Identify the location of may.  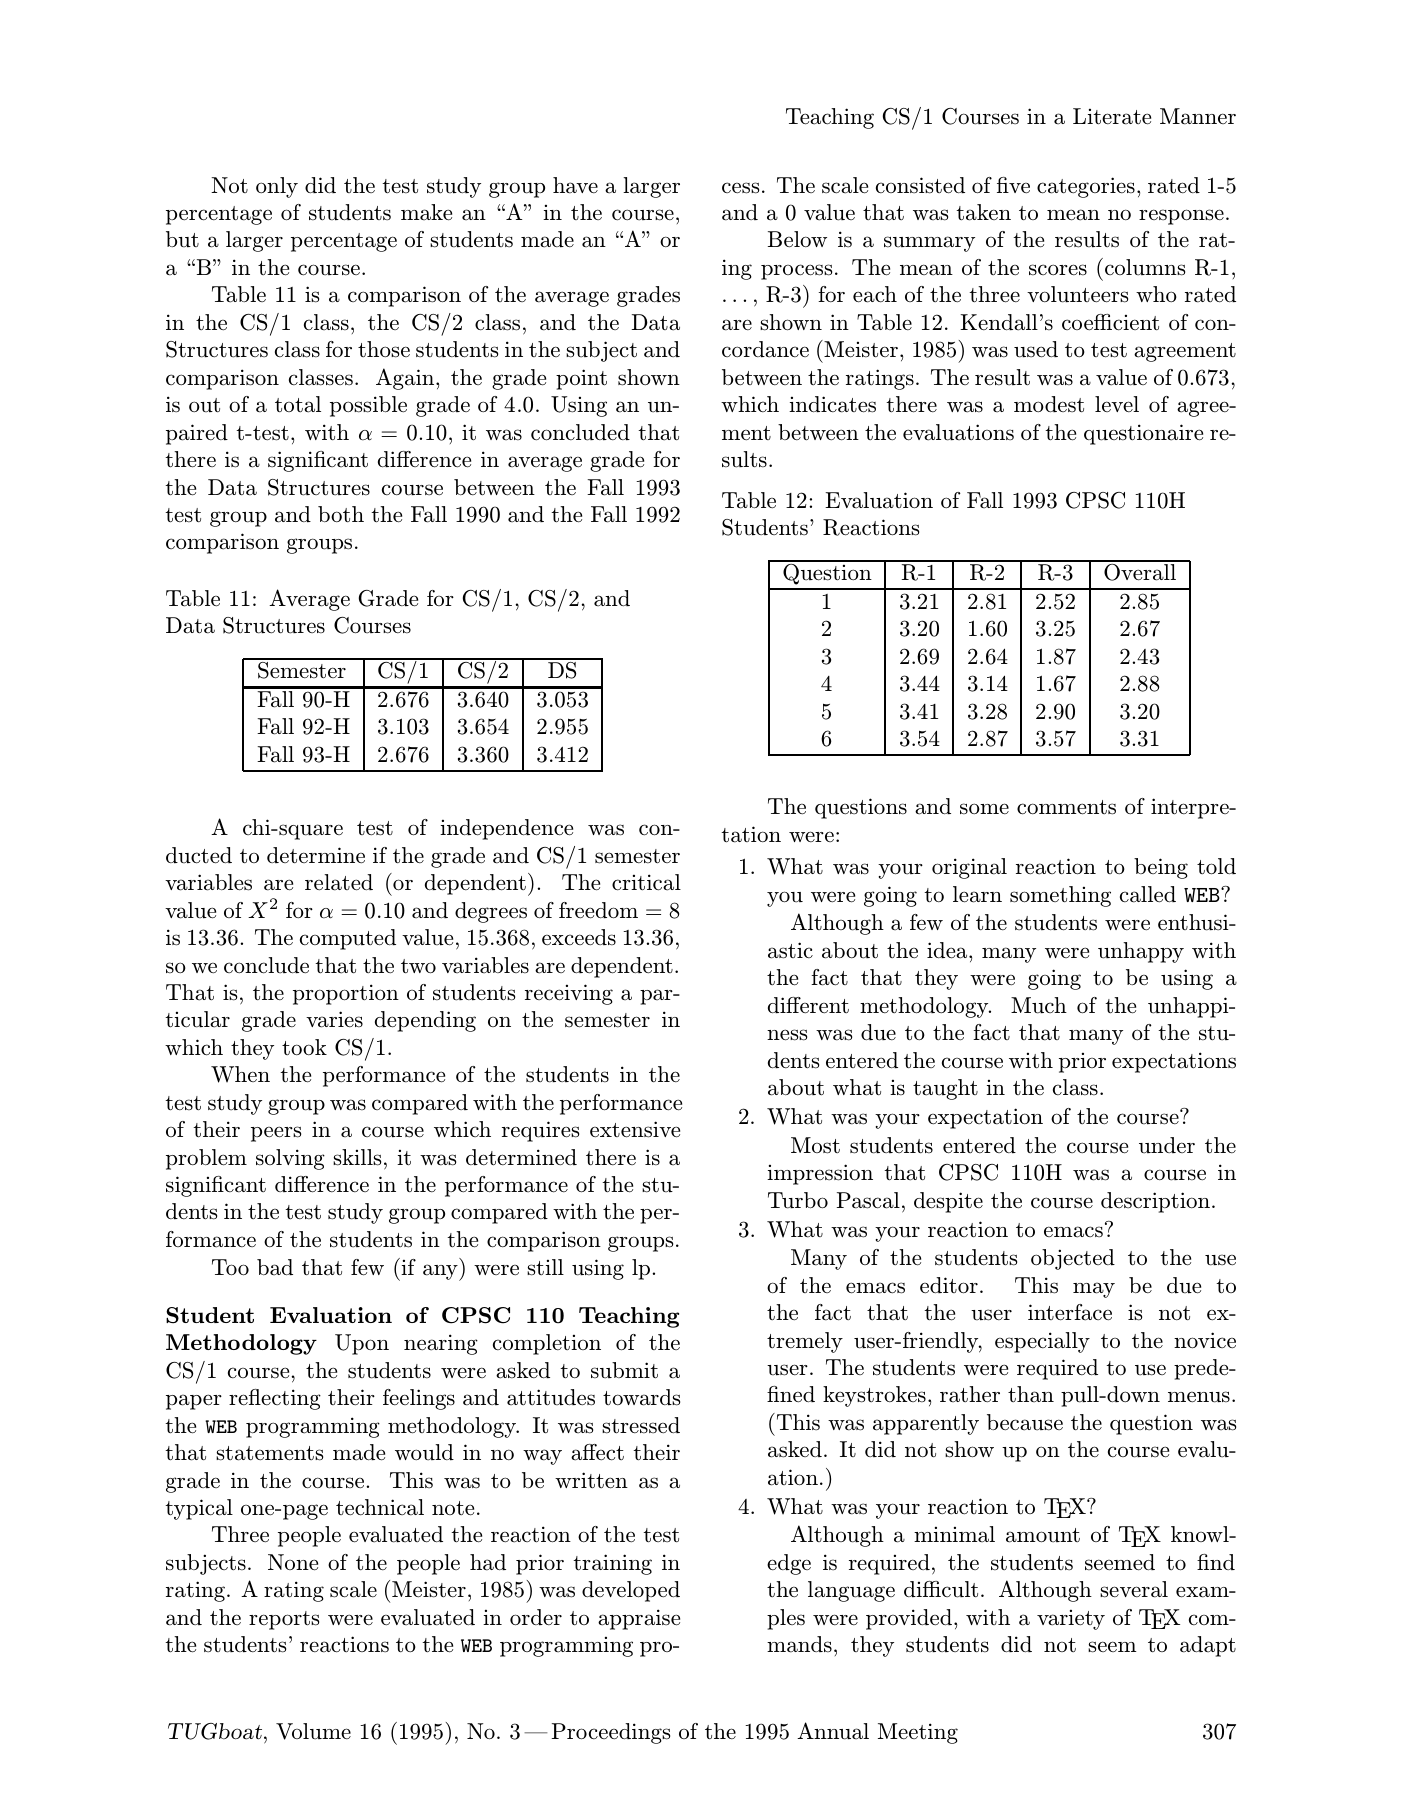
(1094, 1290).
